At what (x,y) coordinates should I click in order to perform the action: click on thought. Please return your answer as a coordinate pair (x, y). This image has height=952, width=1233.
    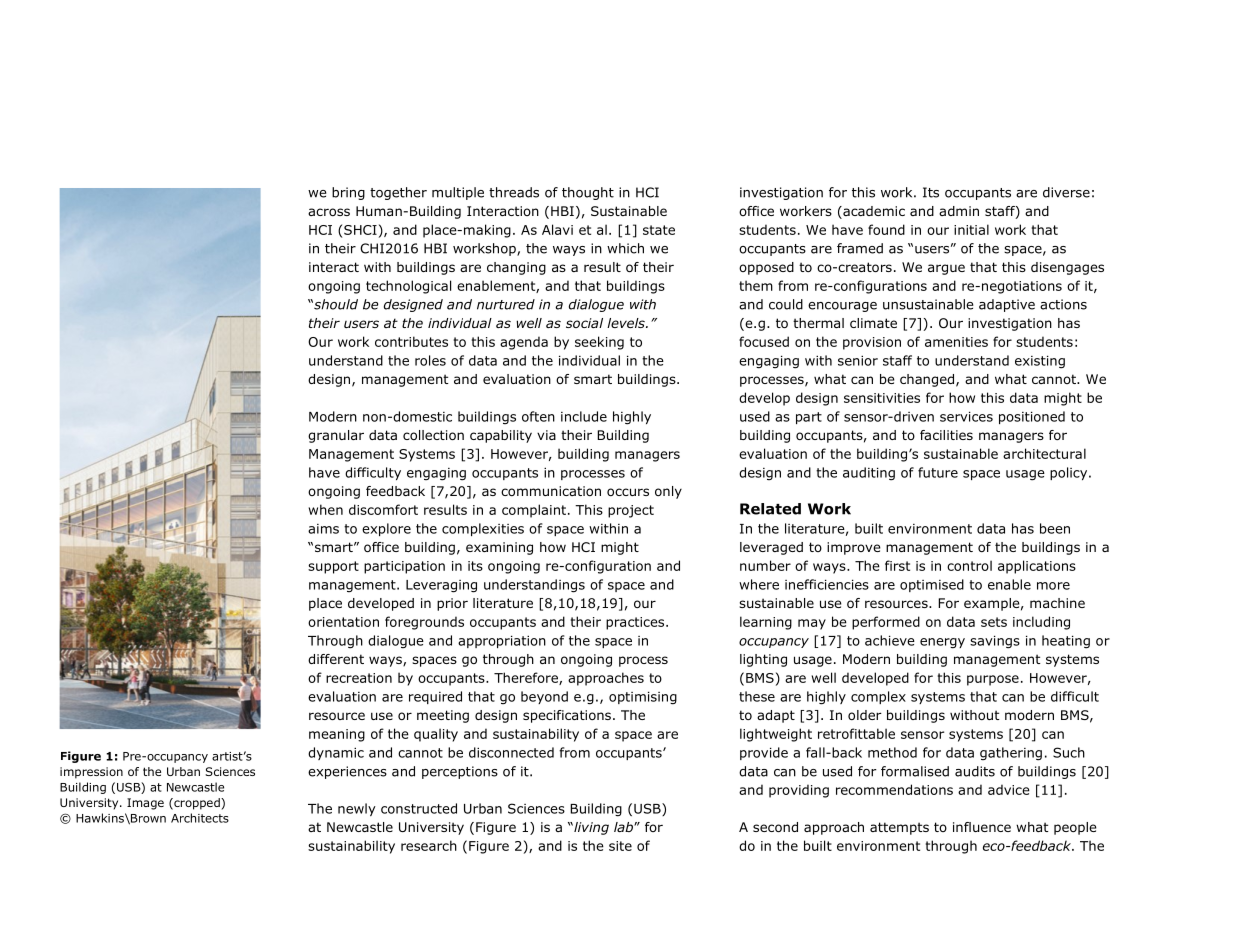
    Looking at the image, I should click on (588, 193).
